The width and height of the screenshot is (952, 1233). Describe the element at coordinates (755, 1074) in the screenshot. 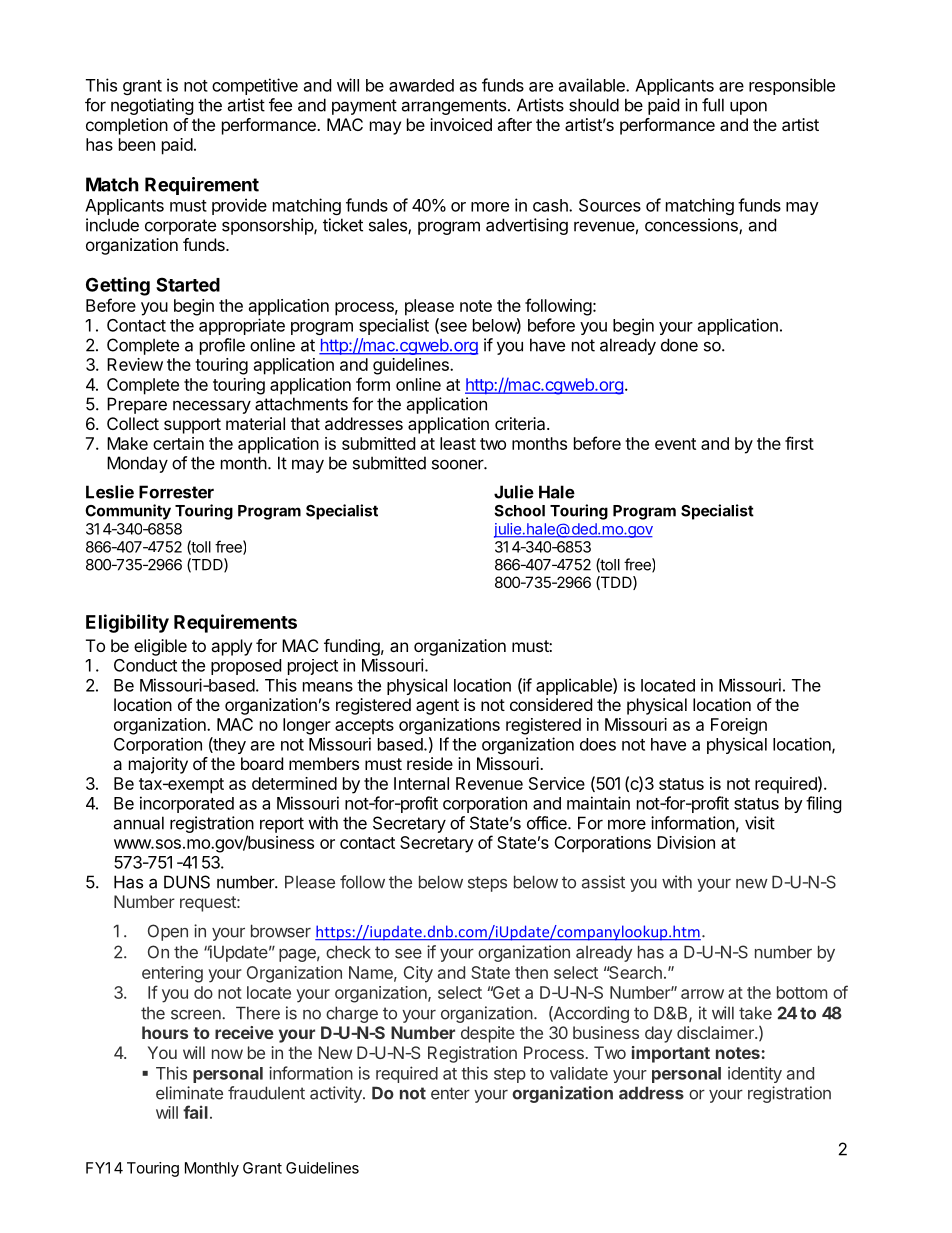

I see `identity` at that location.
